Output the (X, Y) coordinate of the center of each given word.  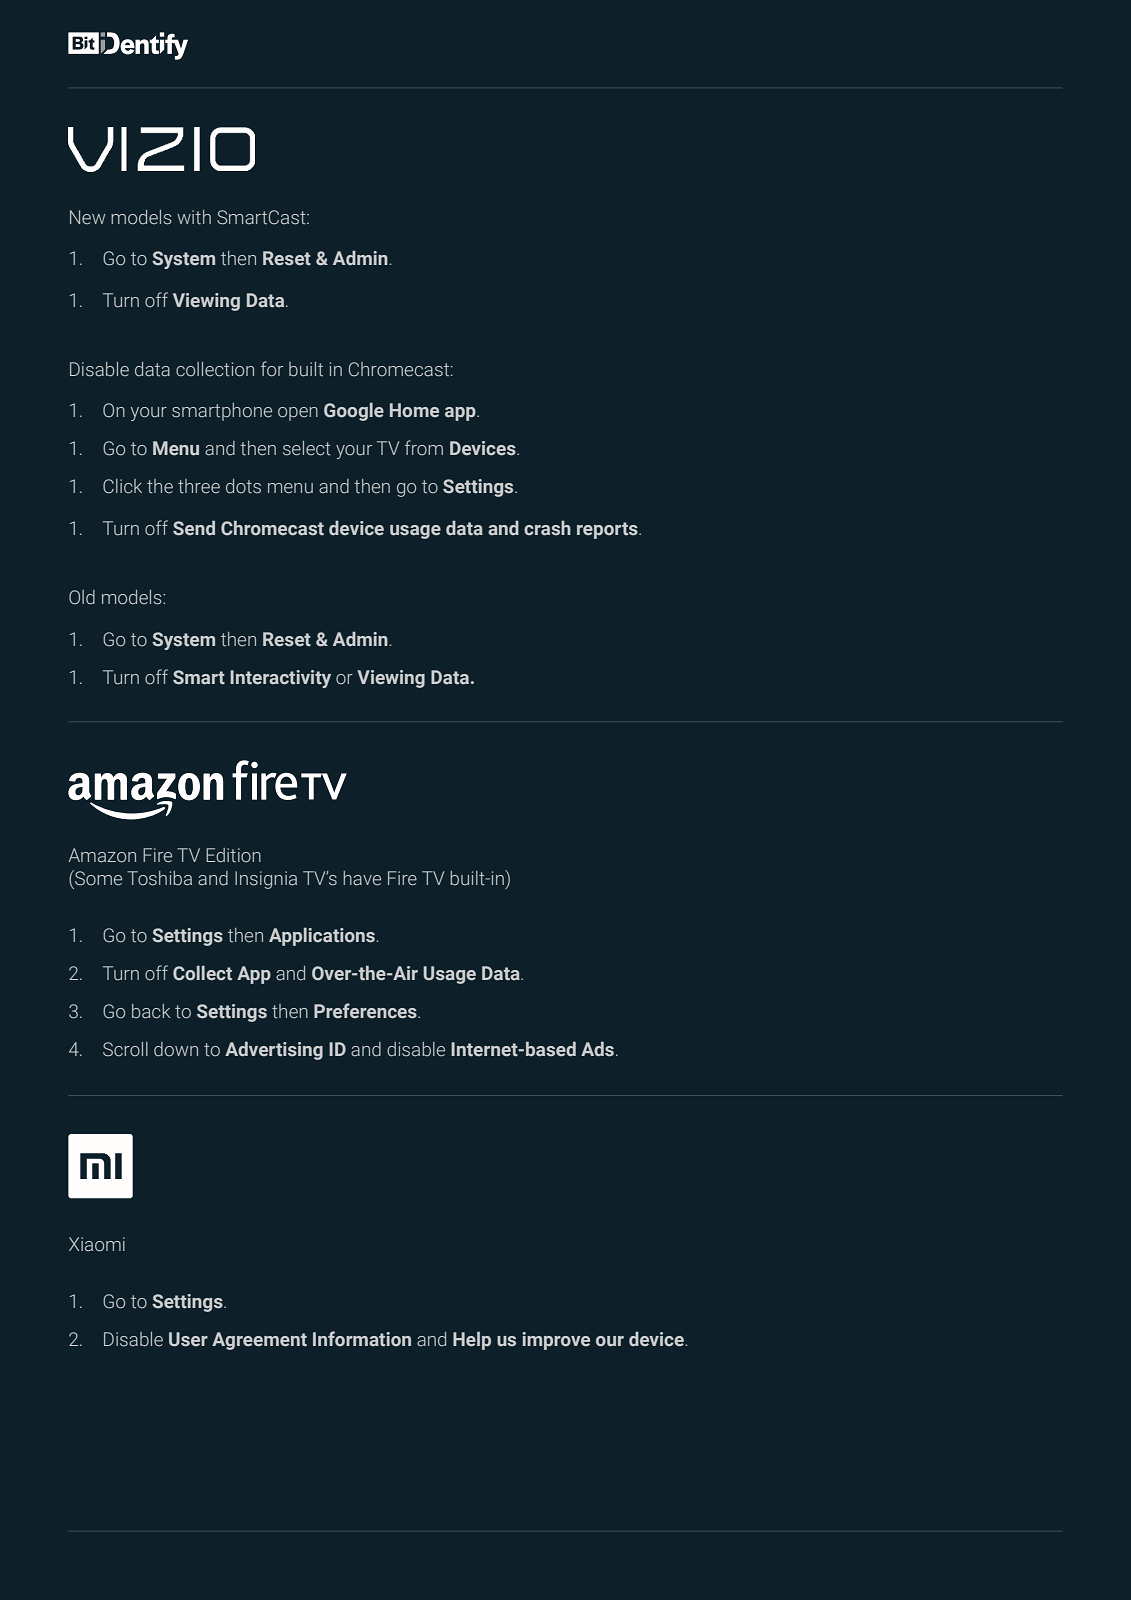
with (194, 217)
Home (414, 410)
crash (547, 528)
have (362, 878)
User (188, 1339)
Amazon (102, 855)
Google (354, 411)
